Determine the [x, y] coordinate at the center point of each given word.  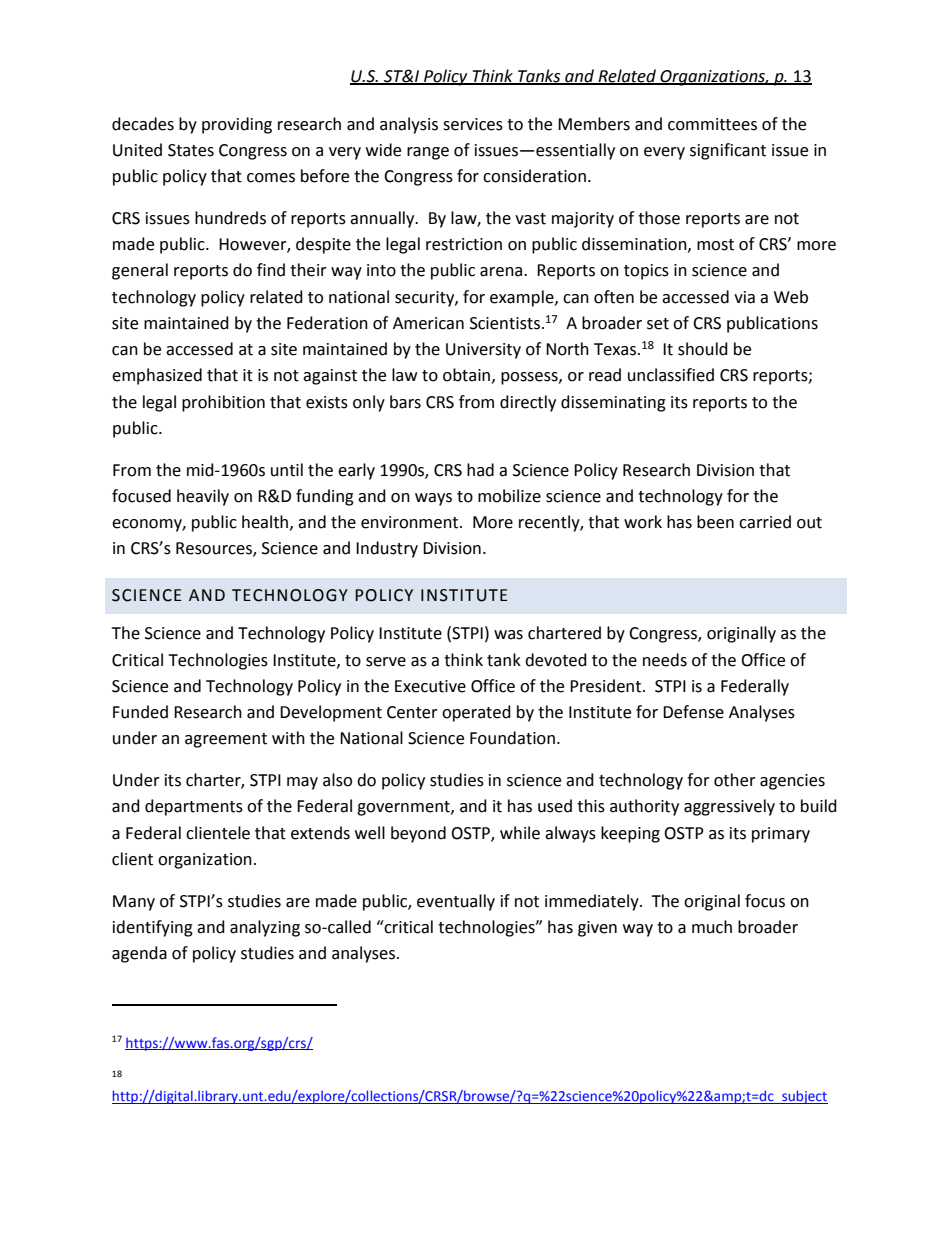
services [473, 124]
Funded [140, 712]
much [712, 927]
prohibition [223, 403]
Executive [430, 686]
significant [728, 151]
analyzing [265, 928]
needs [665, 660]
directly [528, 403]
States [191, 150]
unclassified [671, 375]
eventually [456, 902]
